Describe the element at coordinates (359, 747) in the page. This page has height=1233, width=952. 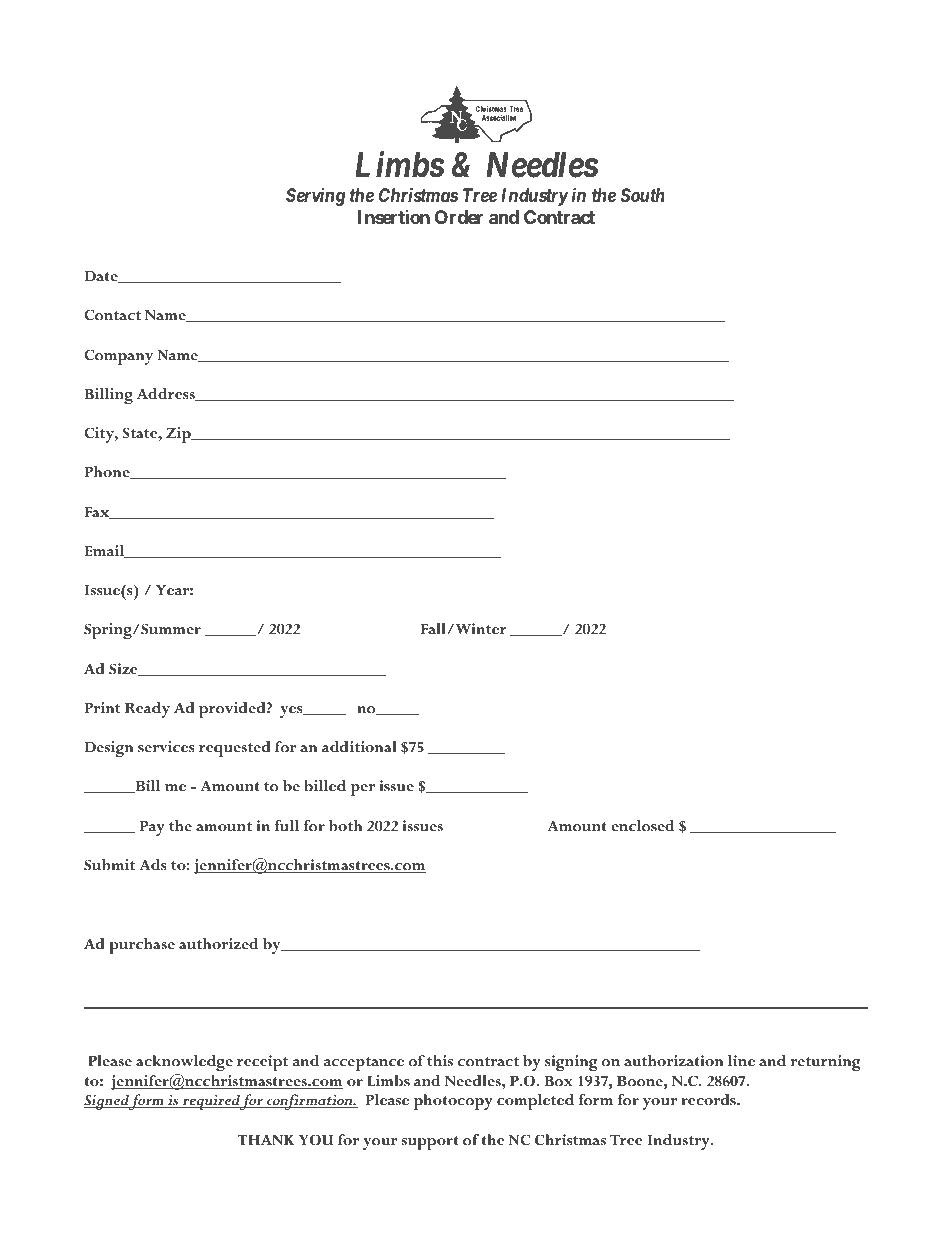
I see `additional` at that location.
